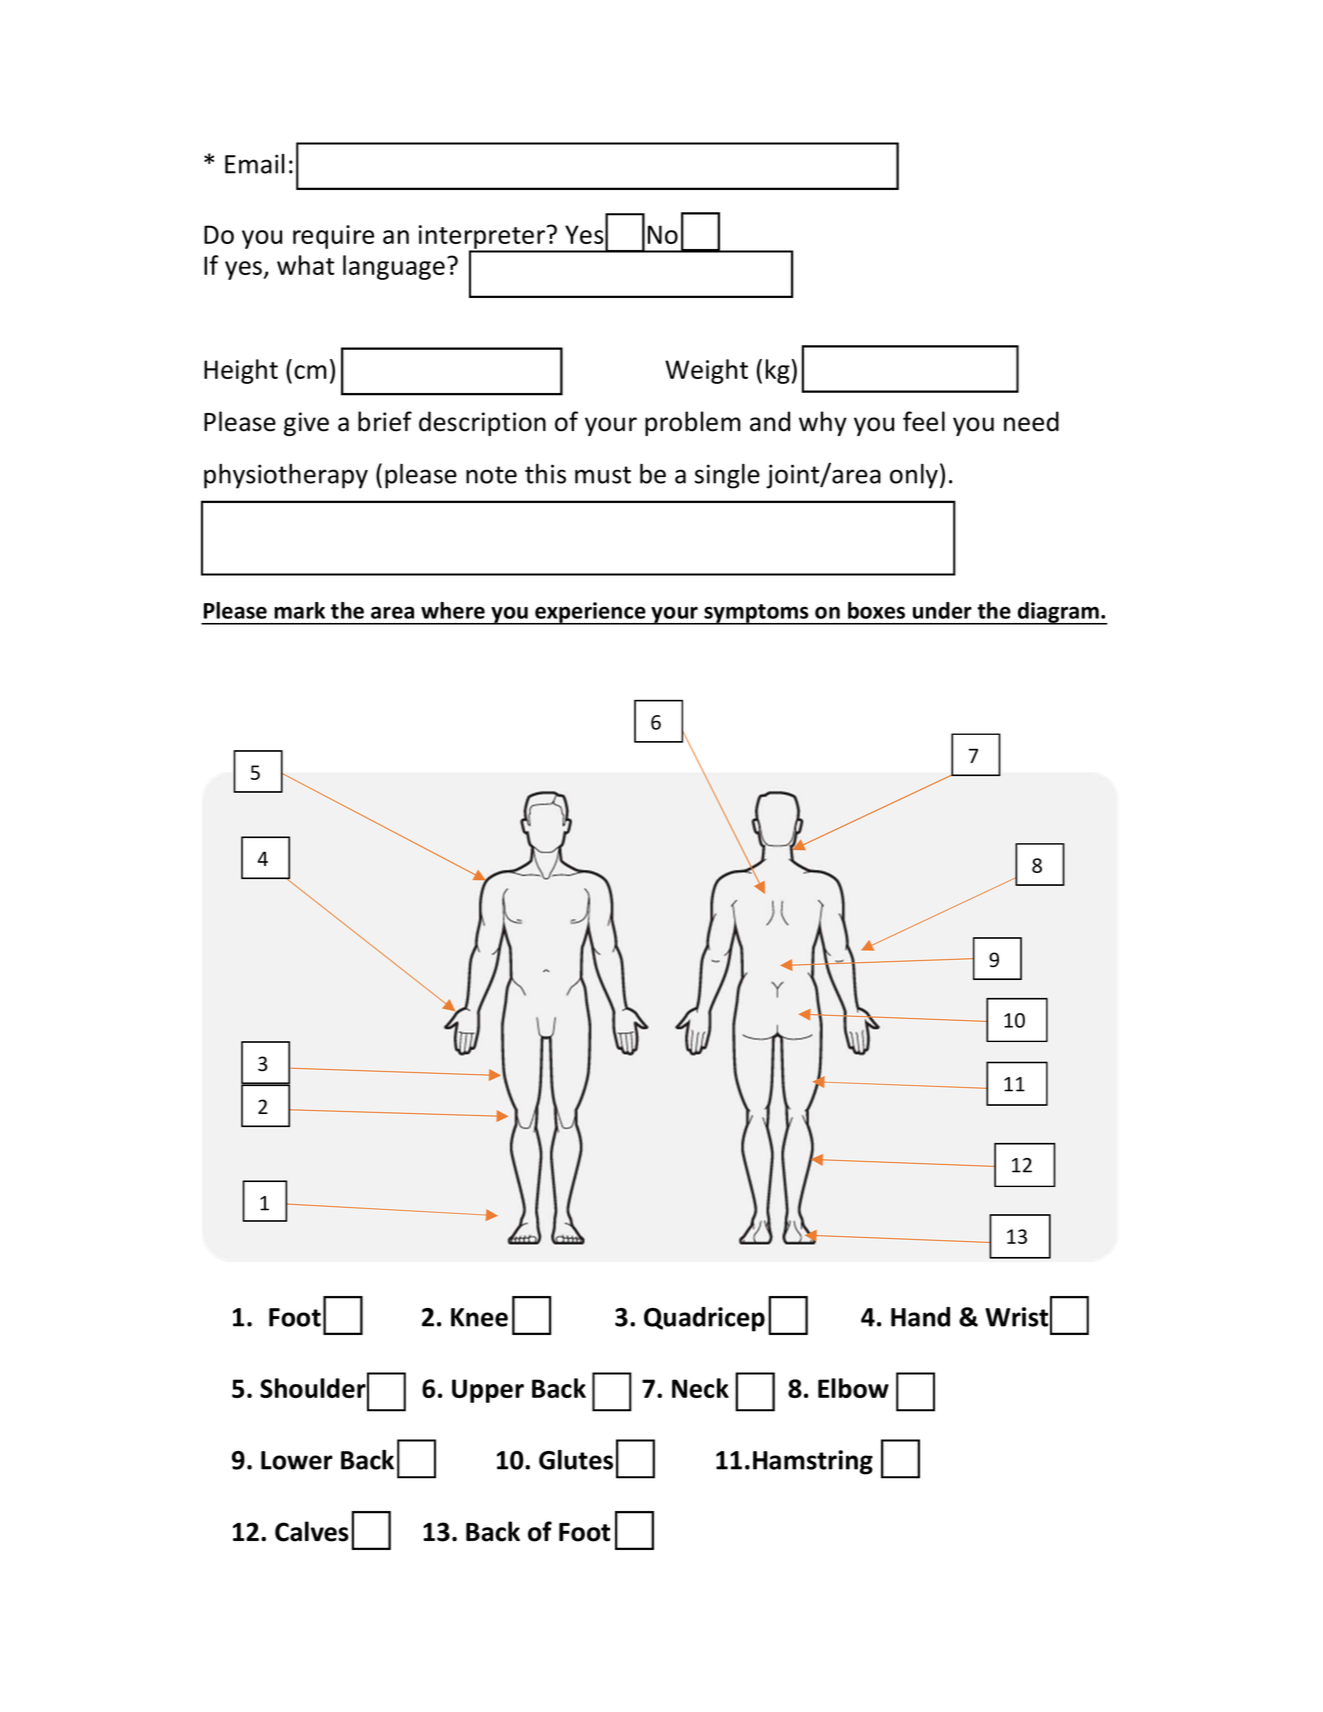 The width and height of the screenshot is (1323, 1712). What do you see at coordinates (924, 421) in the screenshot?
I see `feel` at bounding box center [924, 421].
